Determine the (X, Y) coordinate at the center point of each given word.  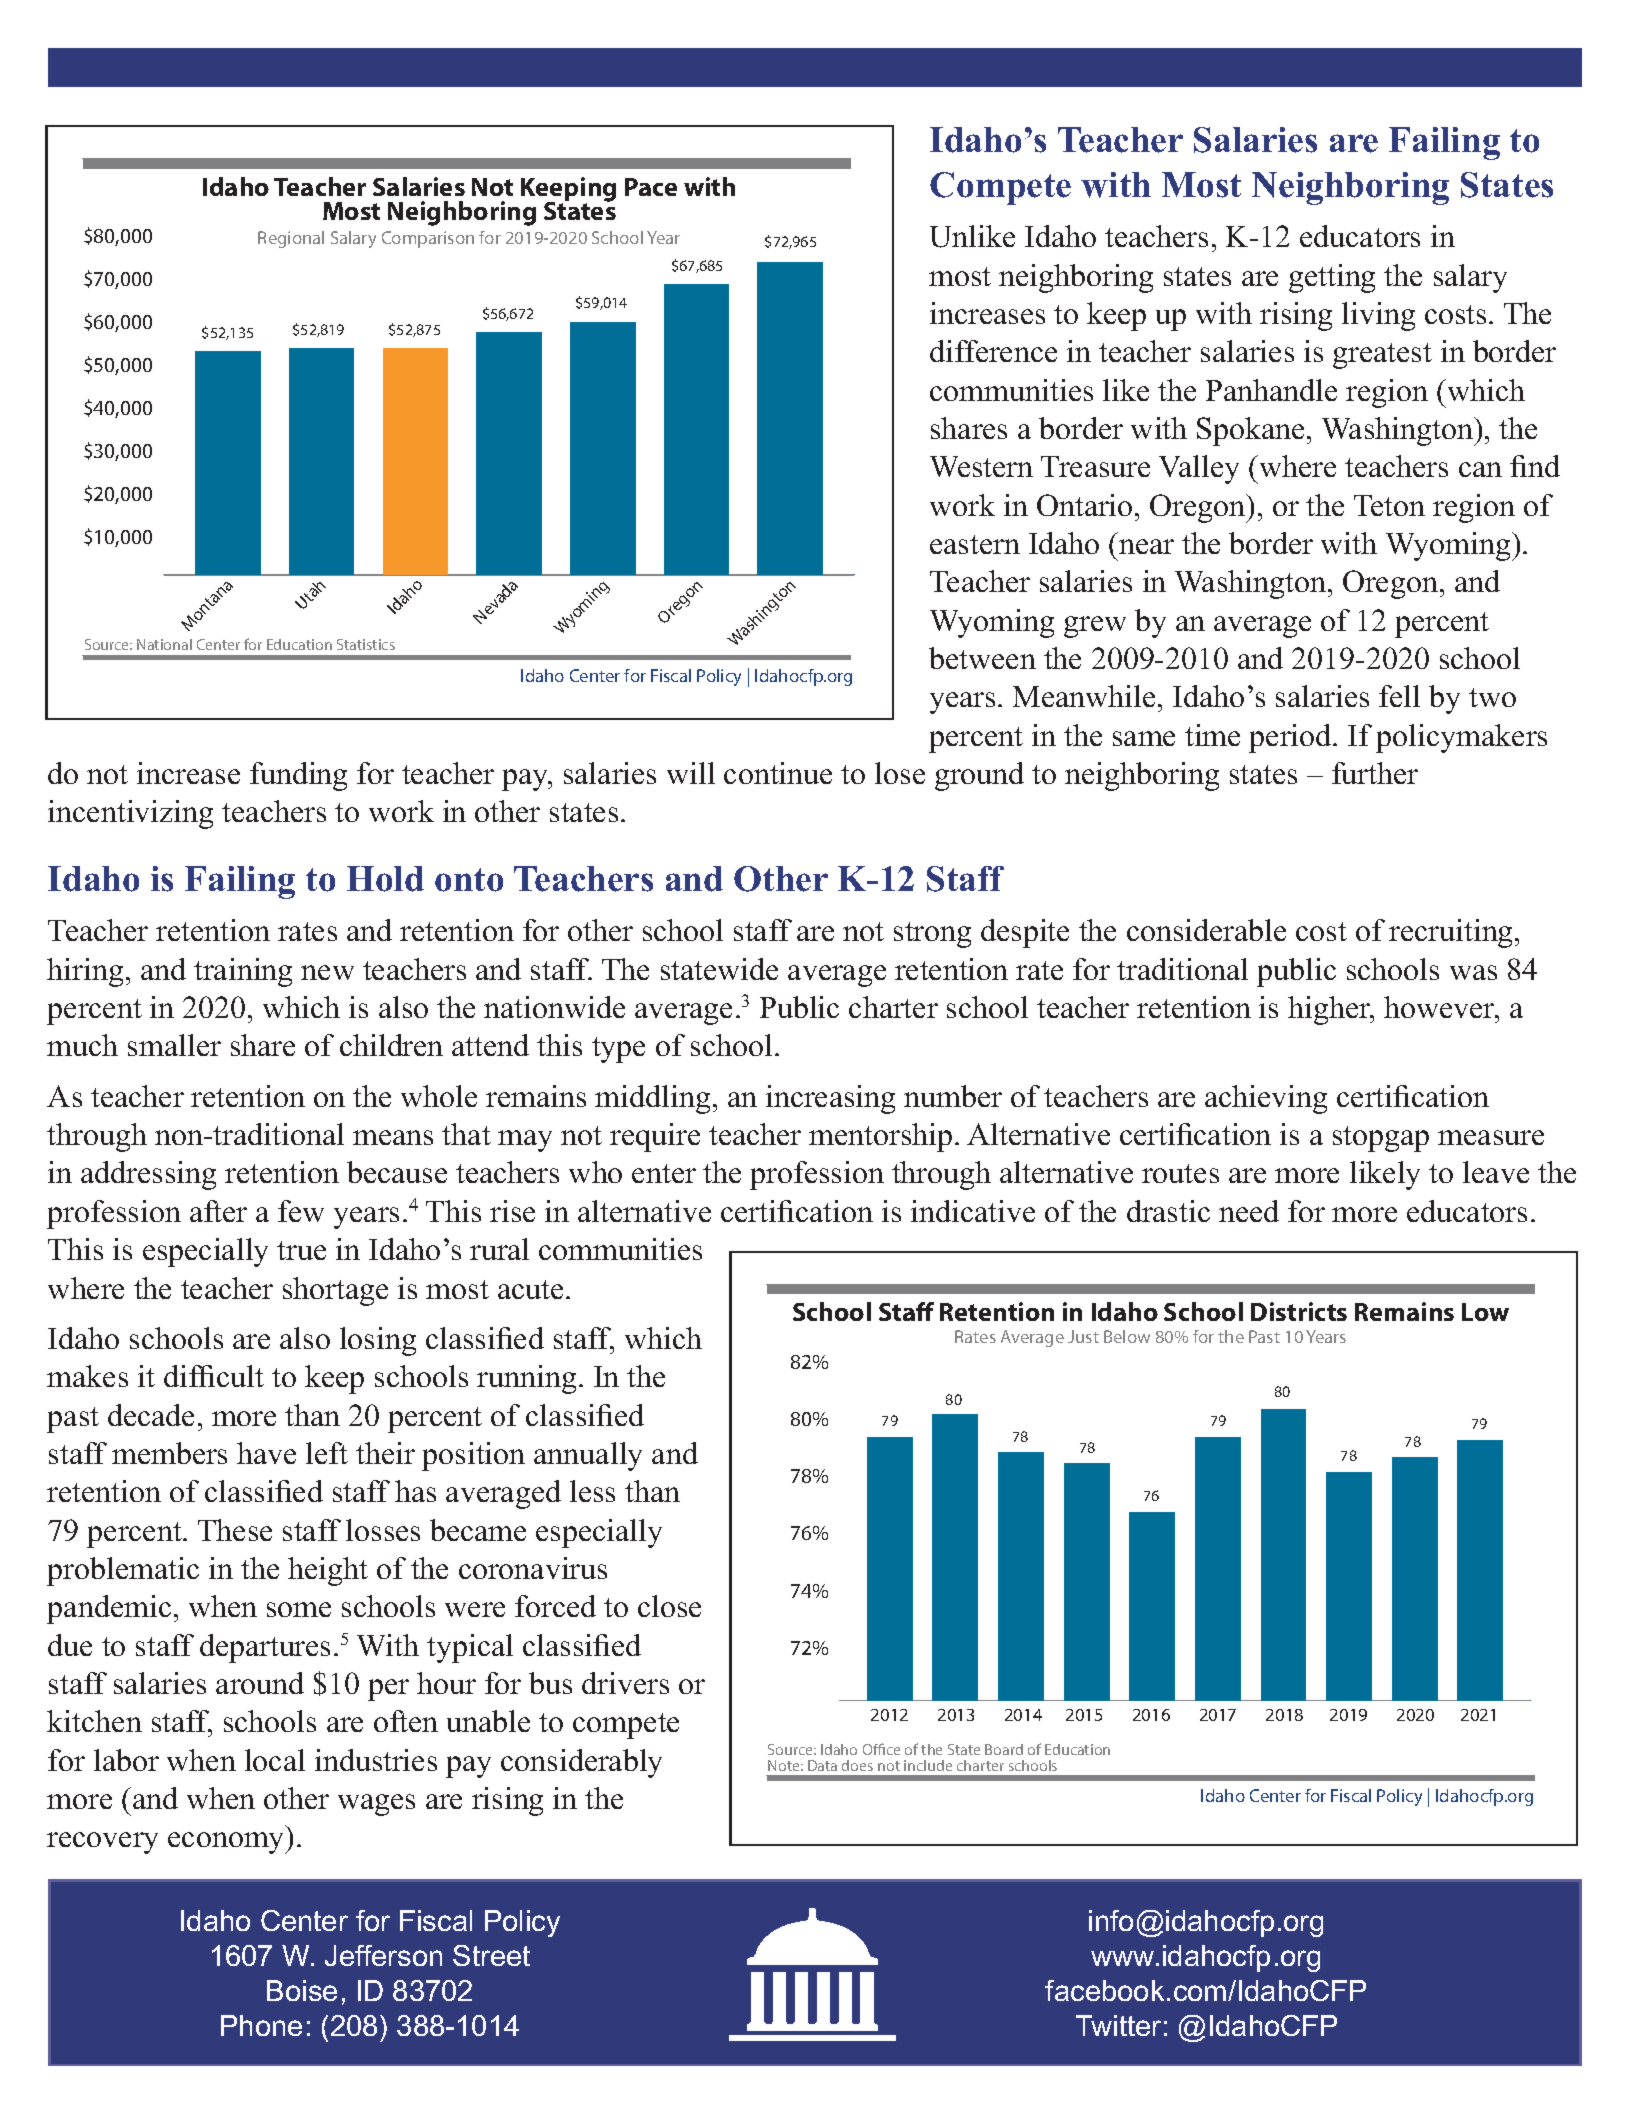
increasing (830, 1099)
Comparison (428, 239)
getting (1332, 278)
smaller (174, 1045)
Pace (651, 187)
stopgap (1381, 1139)
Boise (302, 1990)
